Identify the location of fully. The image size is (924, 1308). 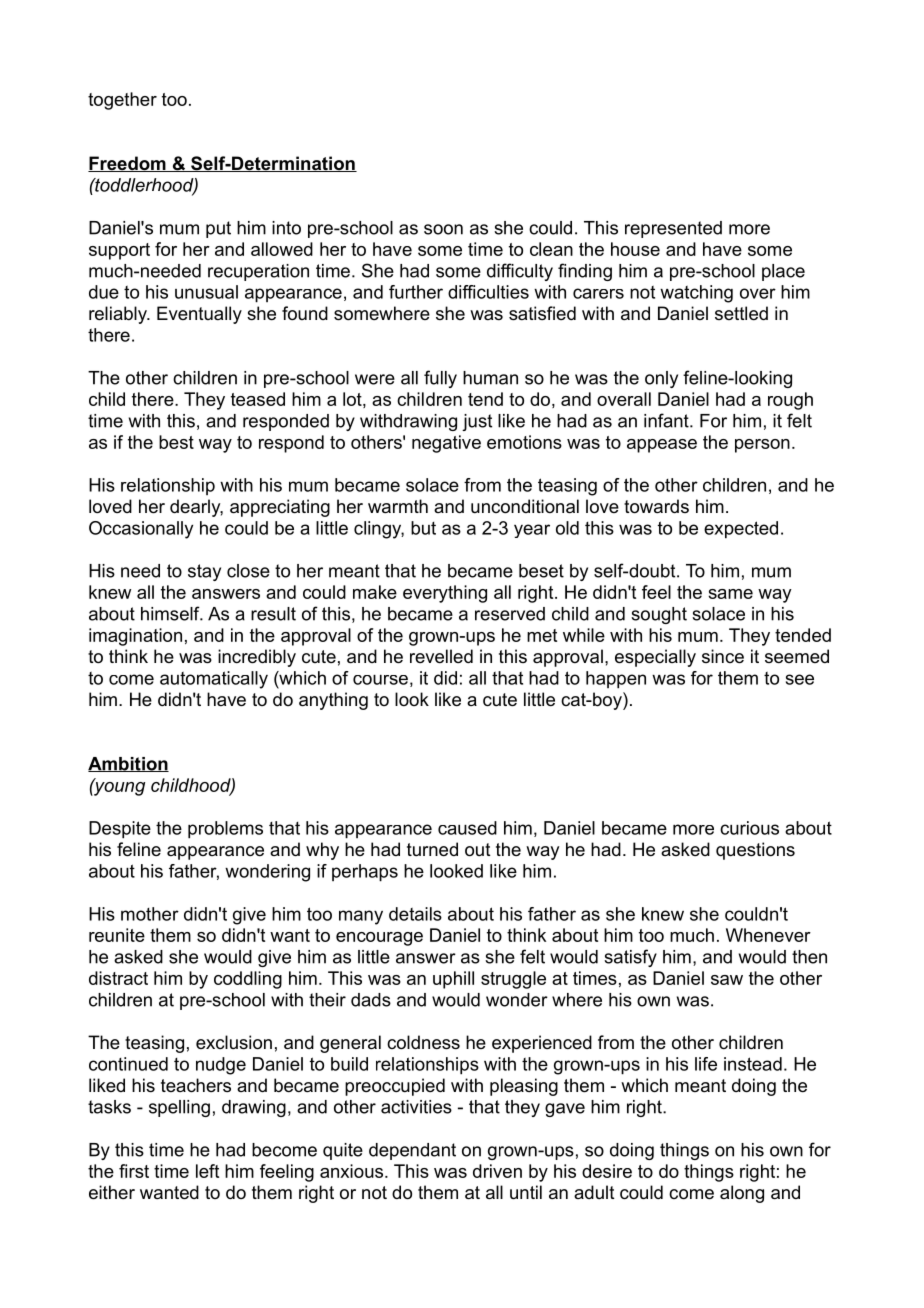
(440, 379).
